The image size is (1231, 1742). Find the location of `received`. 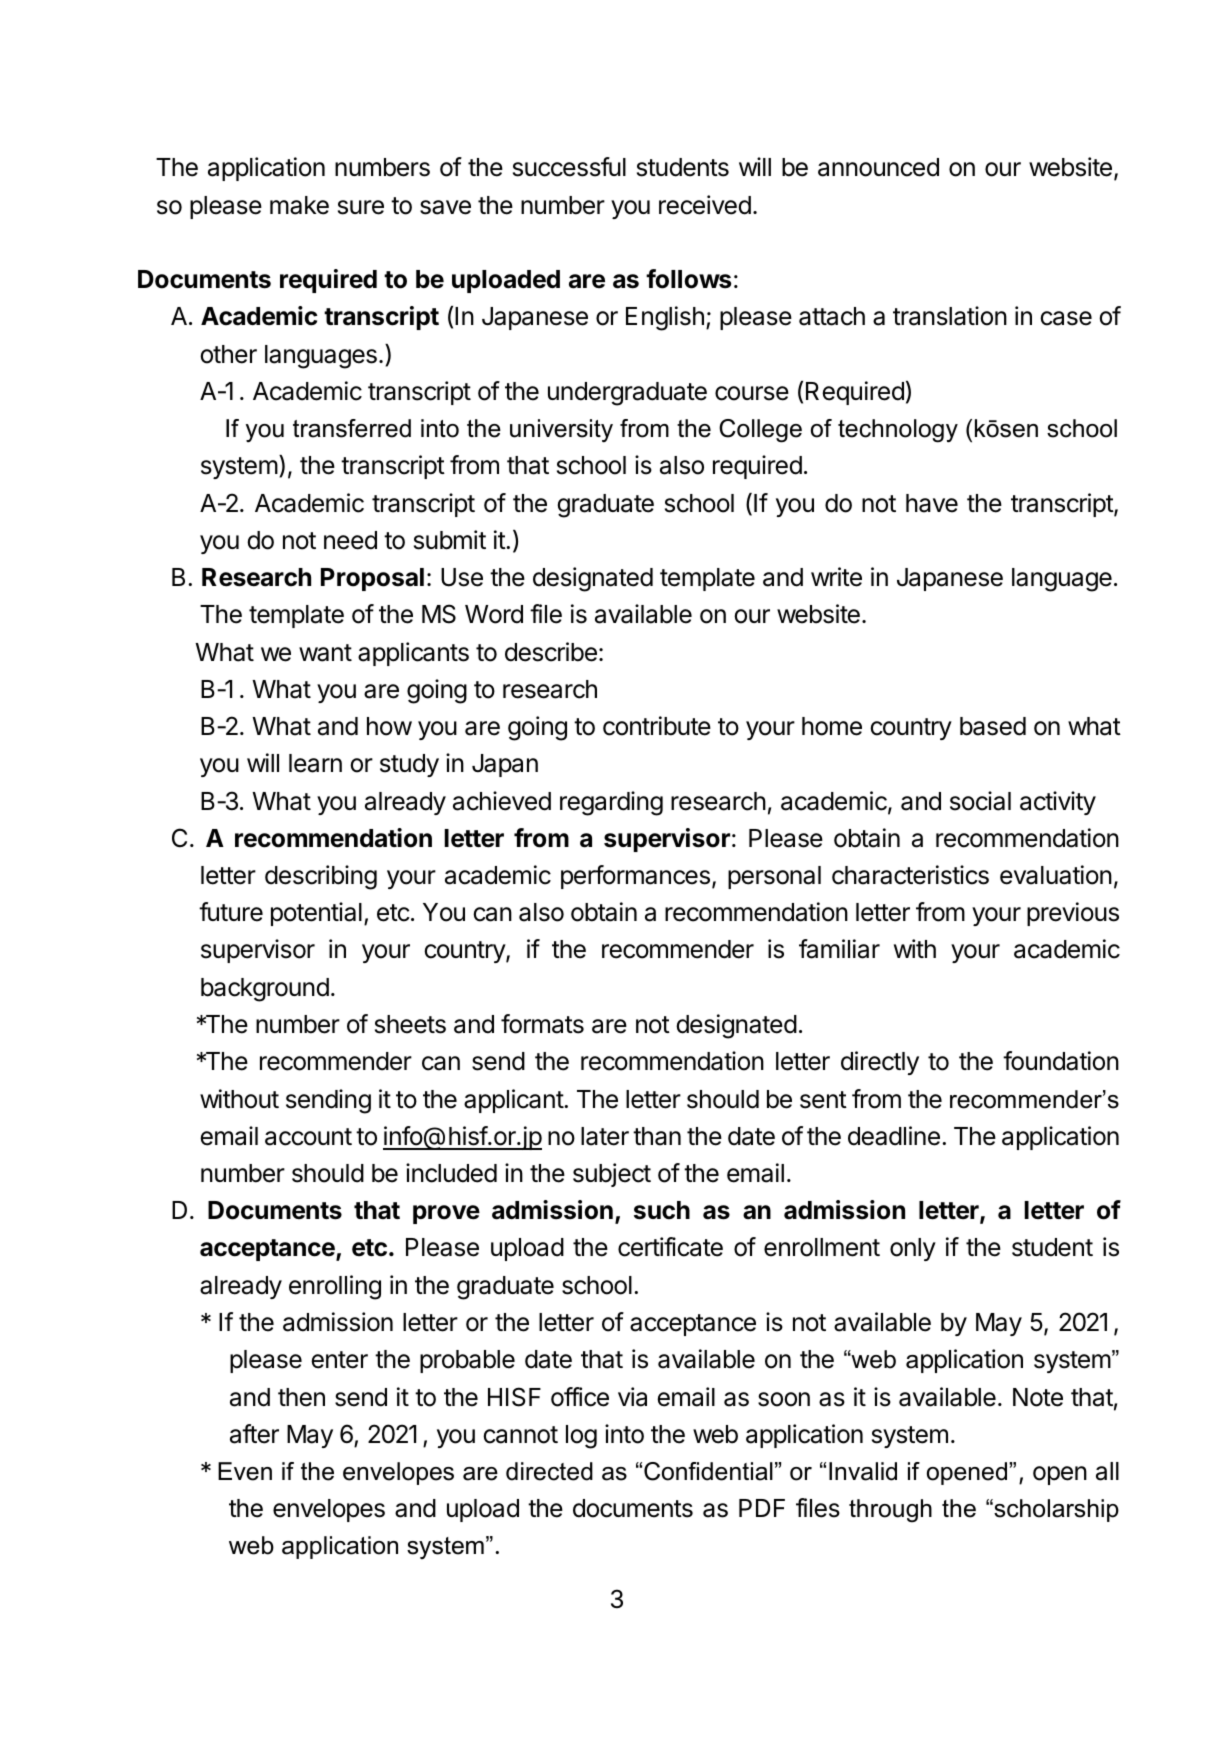

received is located at coordinates (705, 205).
